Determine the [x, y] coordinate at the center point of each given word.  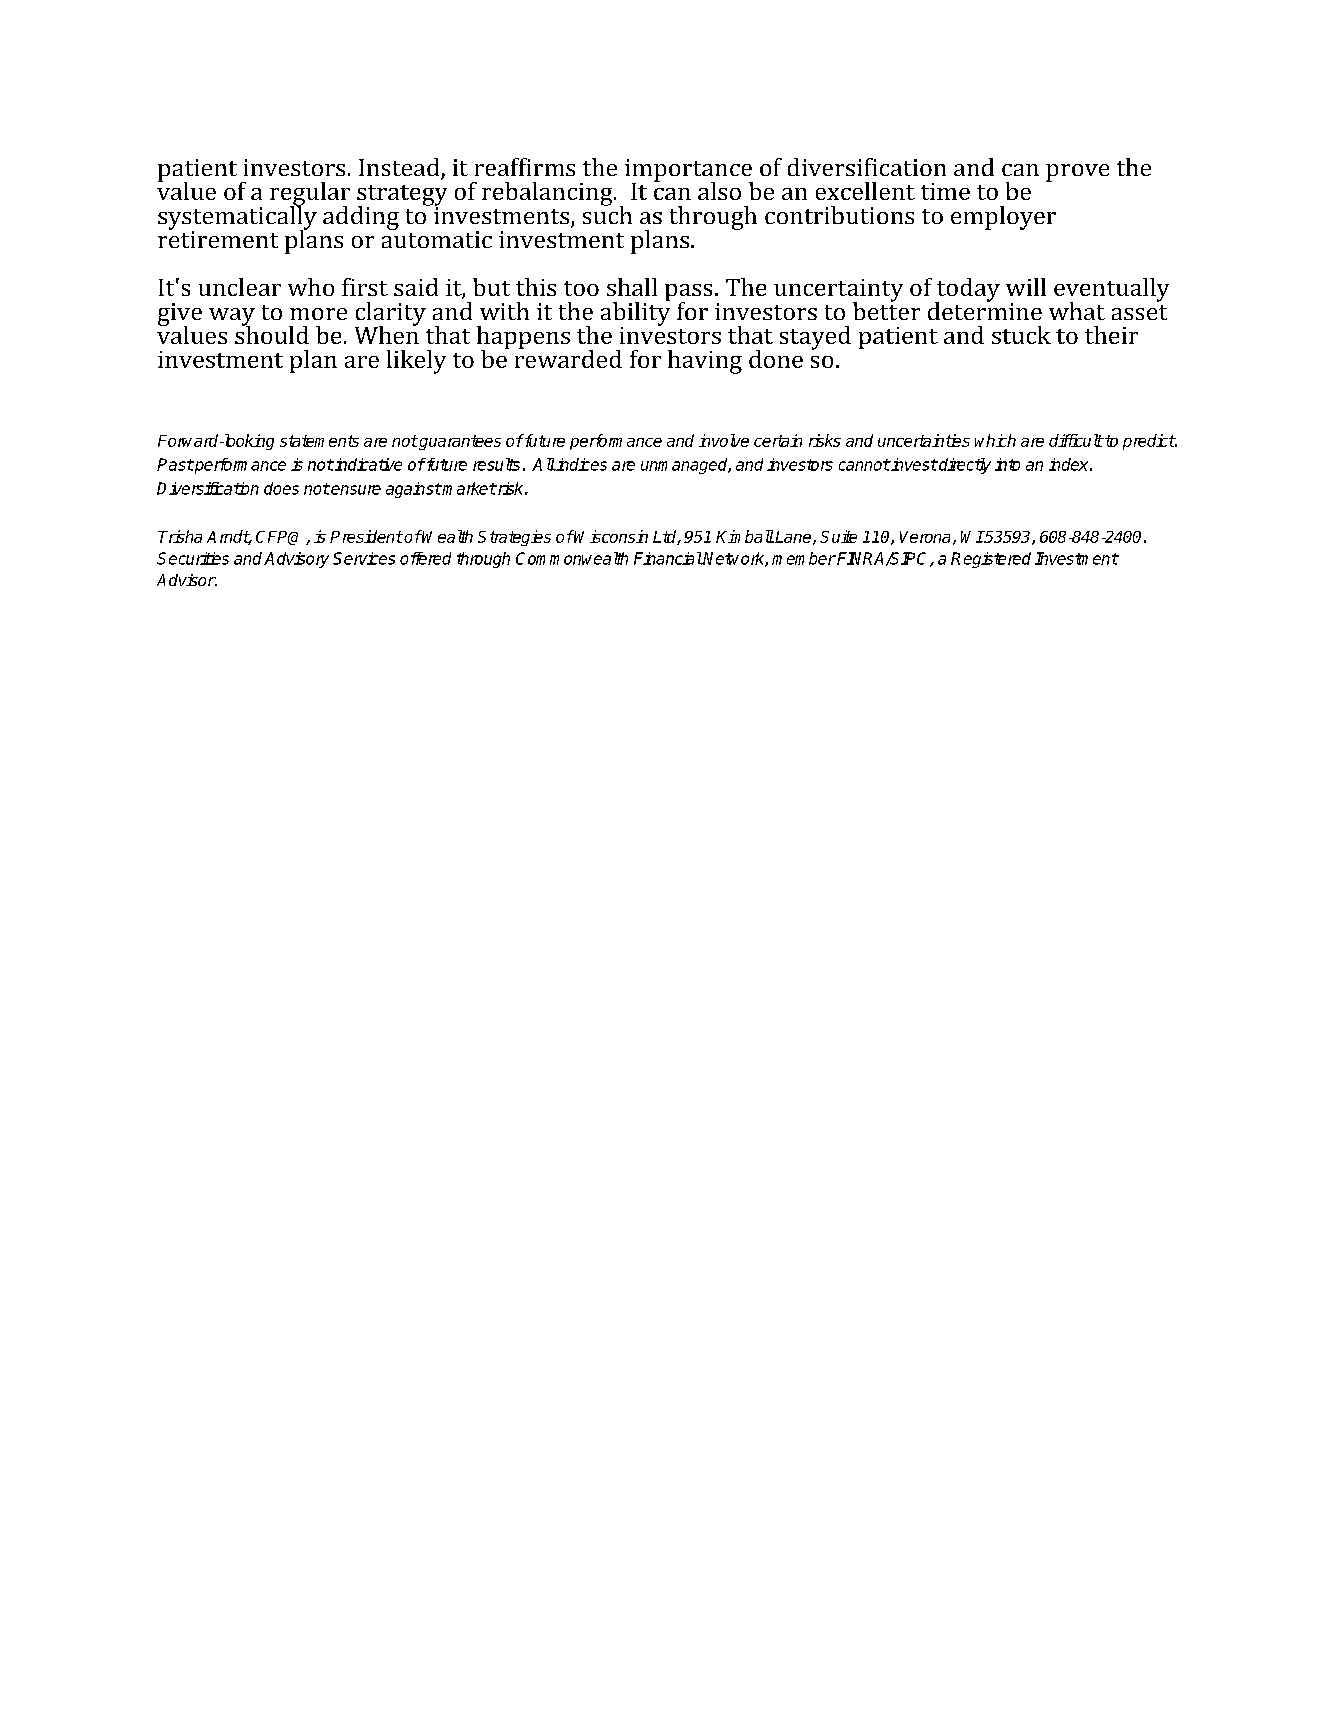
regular [310, 195]
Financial [668, 558]
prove [1077, 173]
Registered [991, 560]
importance [689, 171]
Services [364, 558]
